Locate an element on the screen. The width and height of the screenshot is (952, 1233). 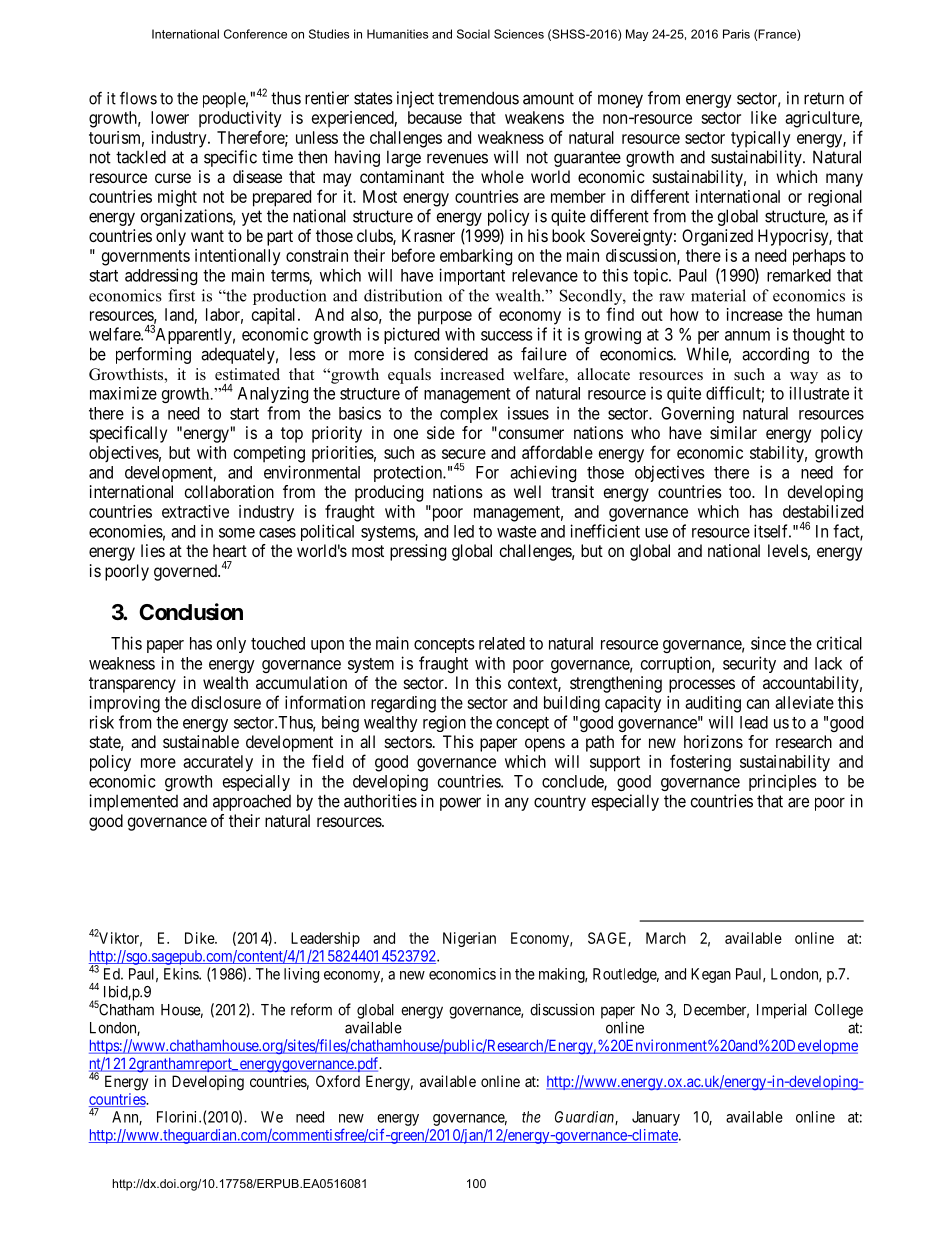
similar is located at coordinates (733, 432).
